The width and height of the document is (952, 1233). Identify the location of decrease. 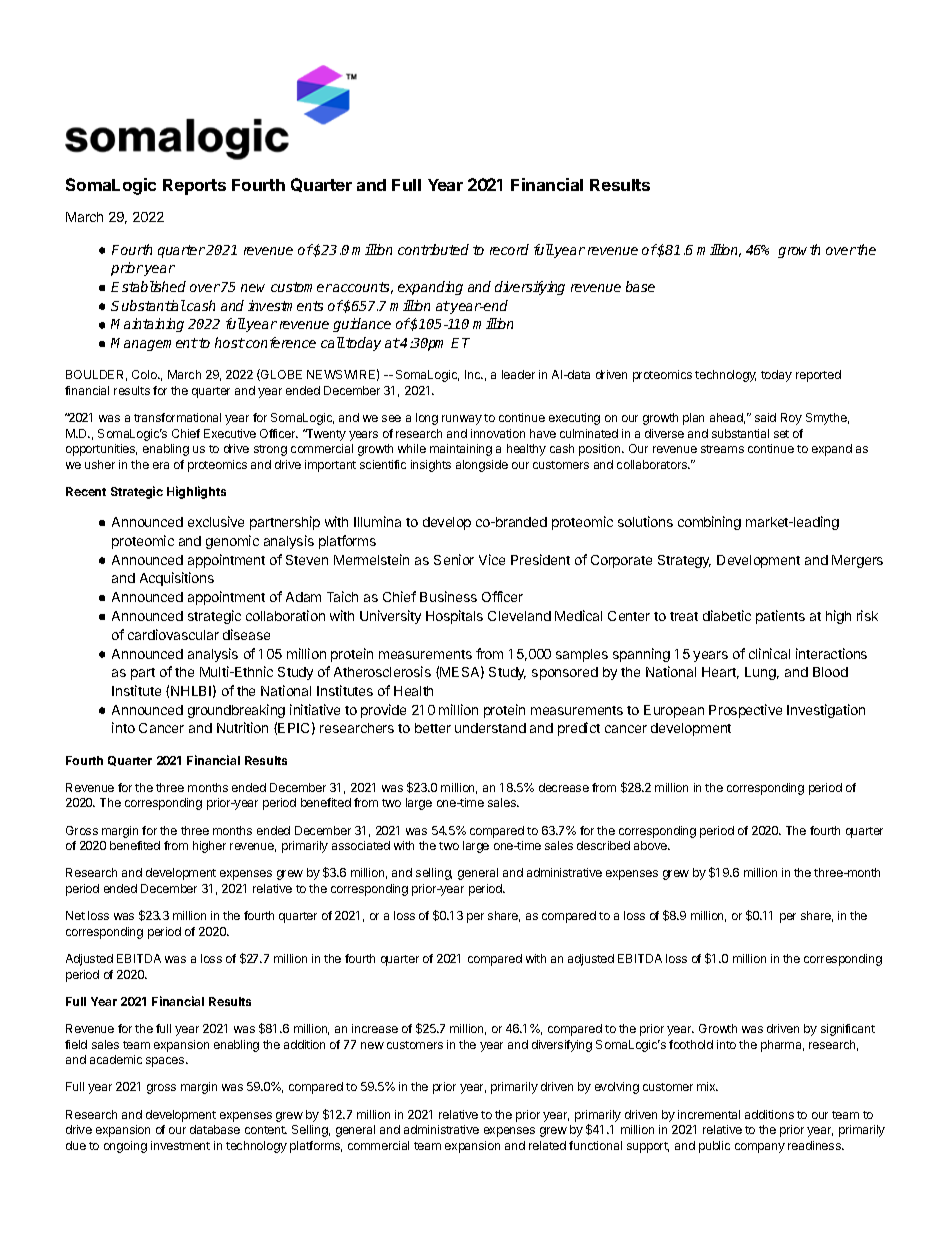
(564, 787).
